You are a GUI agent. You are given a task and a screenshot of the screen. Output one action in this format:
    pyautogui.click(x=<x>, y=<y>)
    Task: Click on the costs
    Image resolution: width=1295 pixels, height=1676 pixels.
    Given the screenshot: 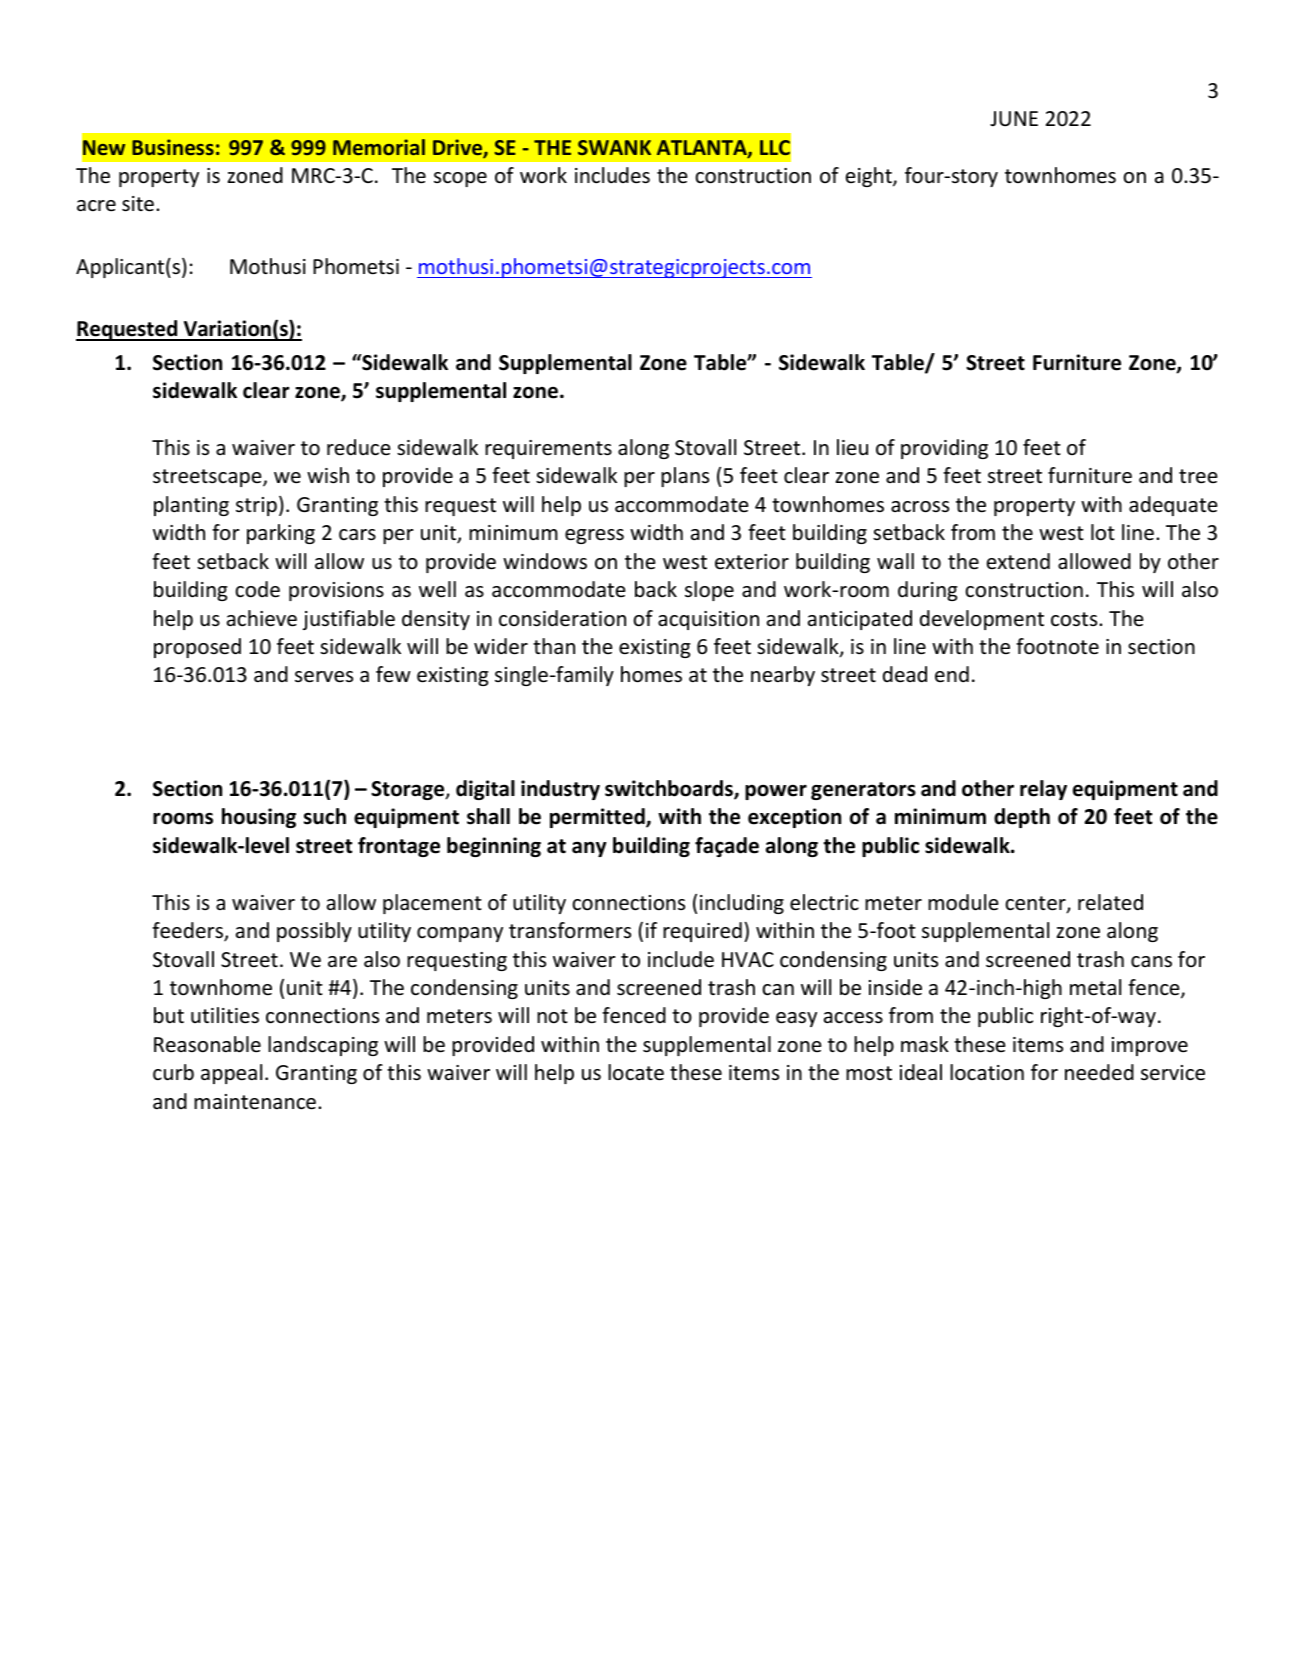 What is the action you would take?
    pyautogui.click(x=1075, y=619)
